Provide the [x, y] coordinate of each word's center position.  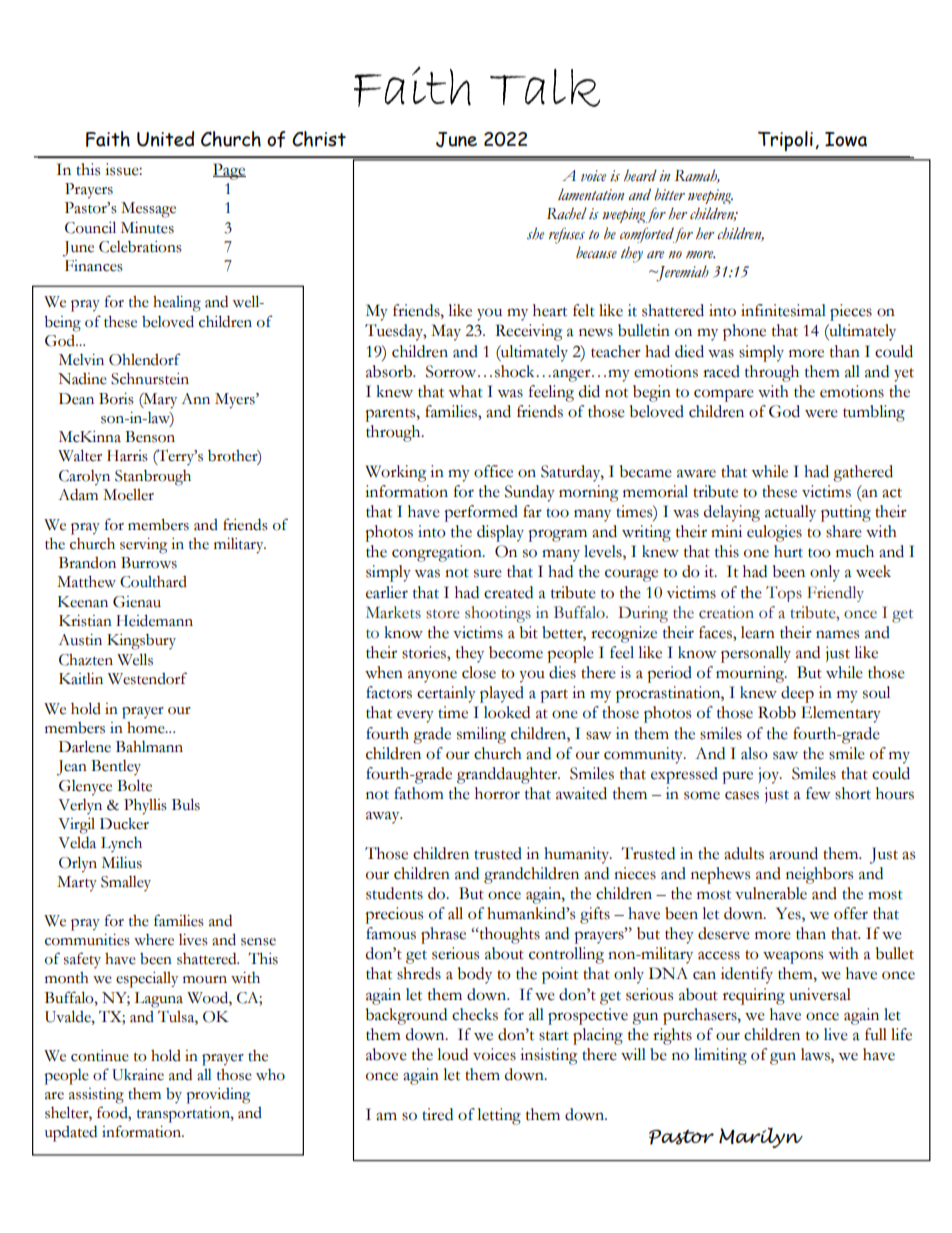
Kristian [85, 621]
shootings [498, 614]
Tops [784, 594]
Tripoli [785, 141]
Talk [545, 88]
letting [499, 1116]
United [165, 139]
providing [218, 1096]
